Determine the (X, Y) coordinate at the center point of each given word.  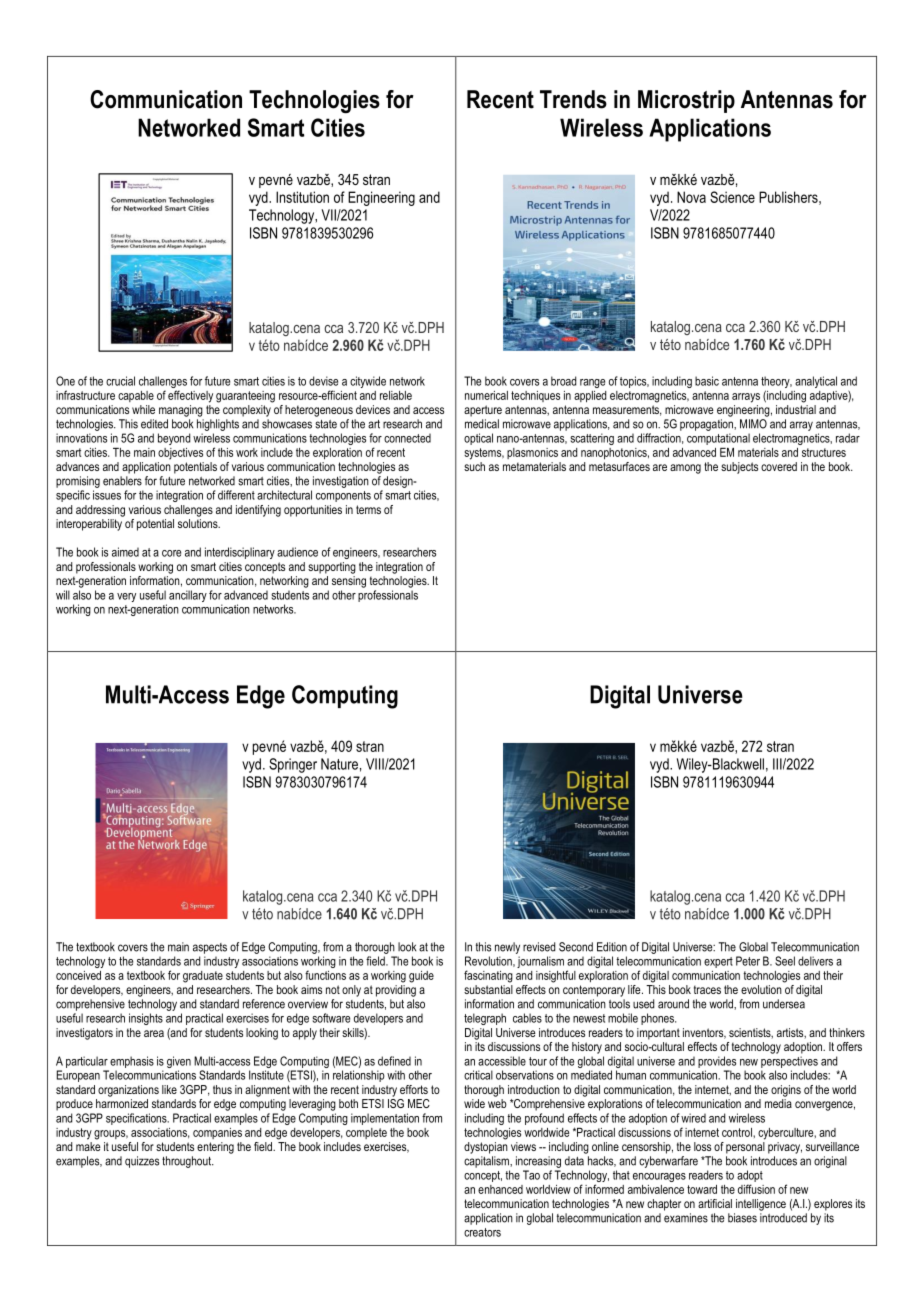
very (126, 597)
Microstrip (686, 101)
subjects (739, 468)
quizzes (142, 1162)
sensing (349, 582)
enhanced (500, 1189)
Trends (573, 99)
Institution (302, 197)
